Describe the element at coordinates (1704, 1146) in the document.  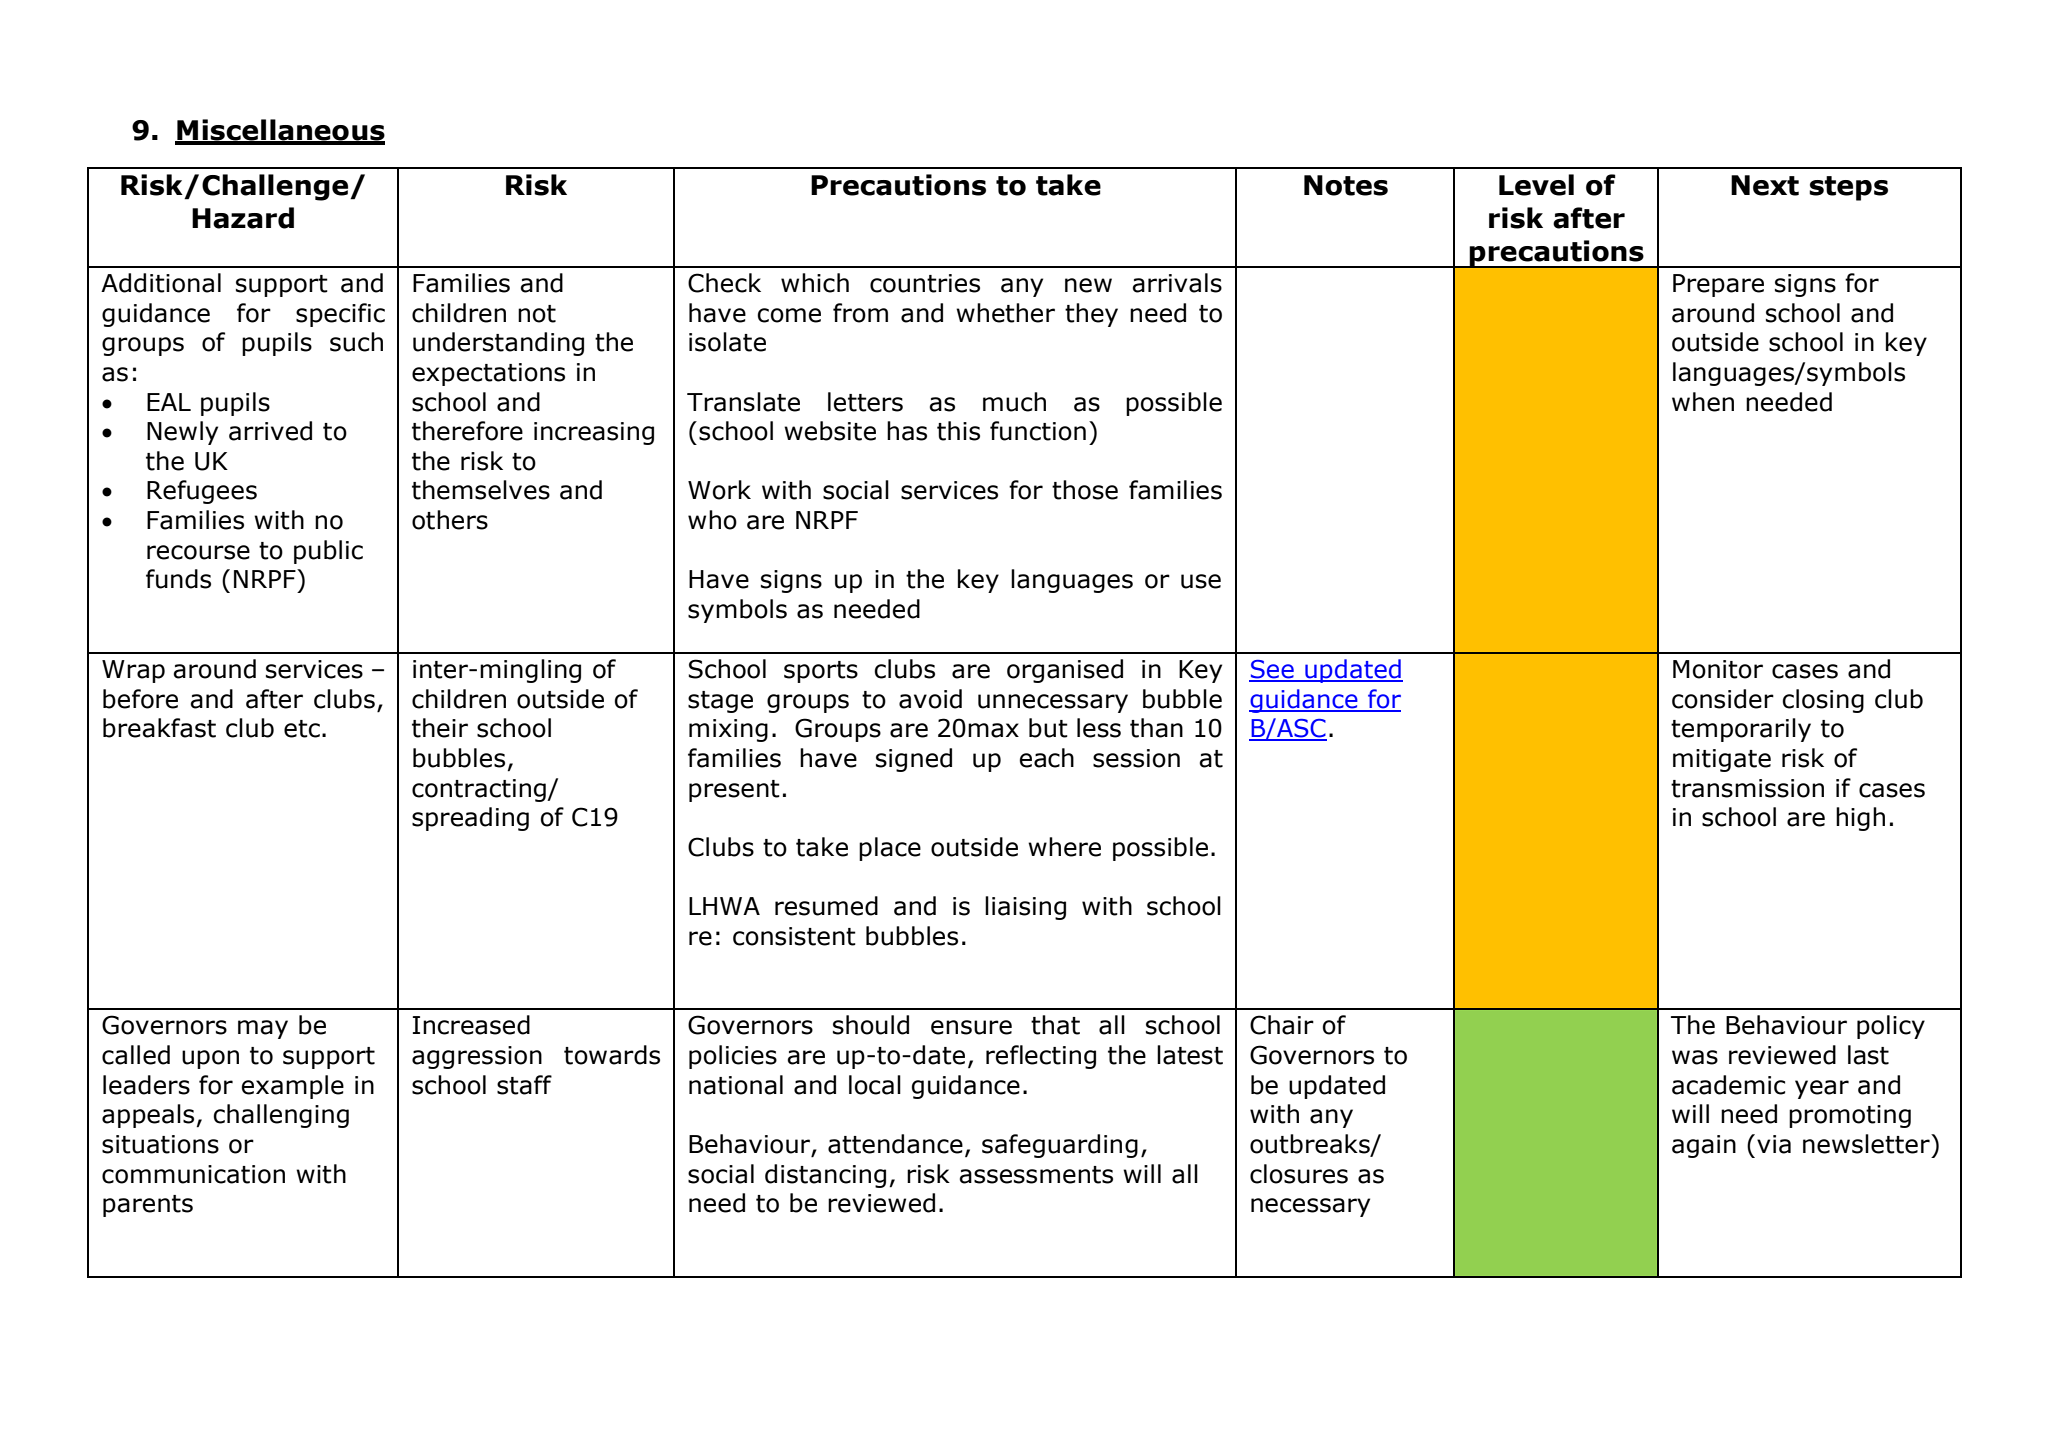
I see `again` at that location.
